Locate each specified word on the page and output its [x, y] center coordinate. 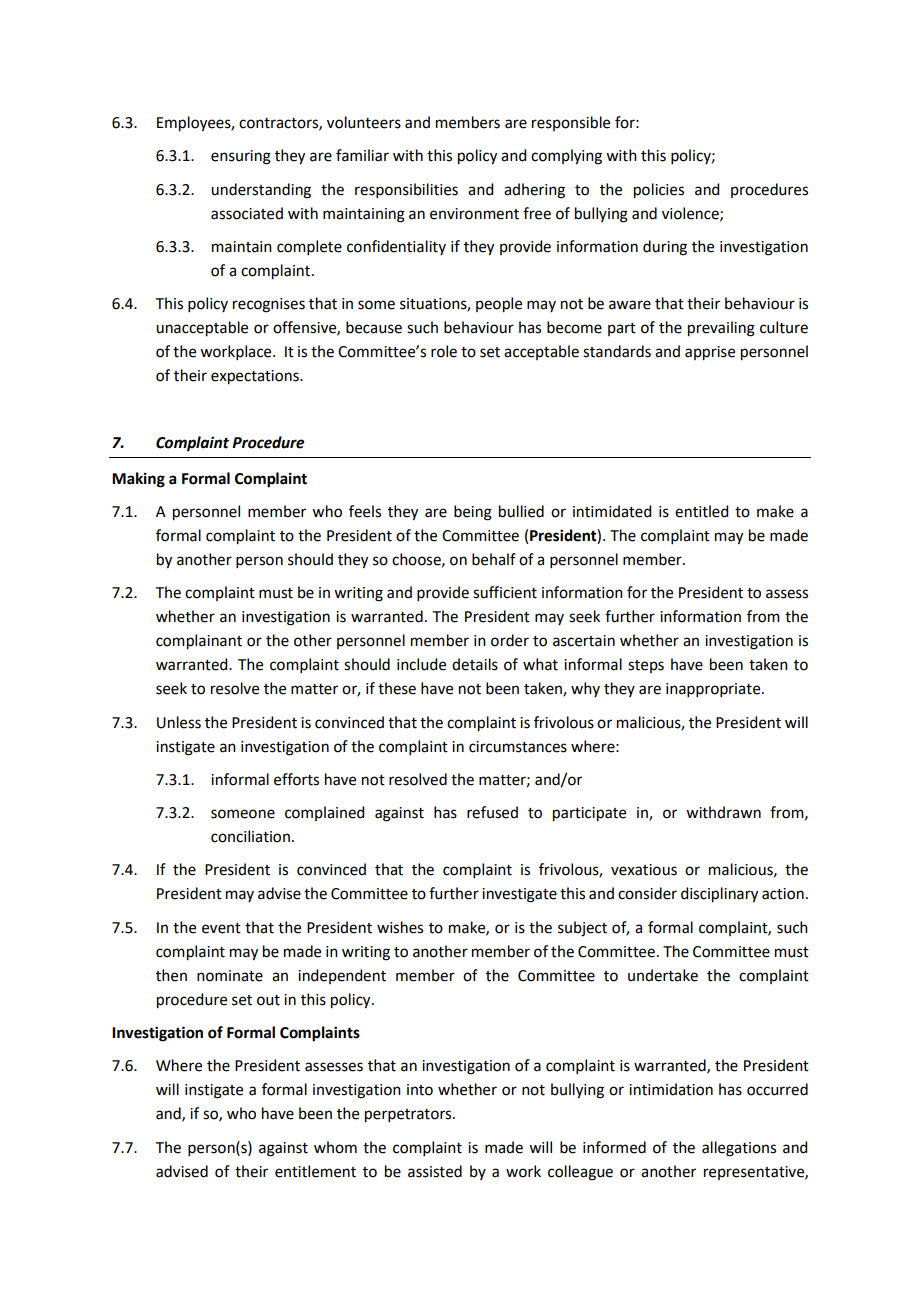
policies [659, 191]
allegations [739, 1149]
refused [492, 812]
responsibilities [406, 190]
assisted [435, 1171]
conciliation [250, 836]
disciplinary [719, 895]
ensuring [241, 157]
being [473, 513]
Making [138, 480]
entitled [701, 511]
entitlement [315, 1171]
